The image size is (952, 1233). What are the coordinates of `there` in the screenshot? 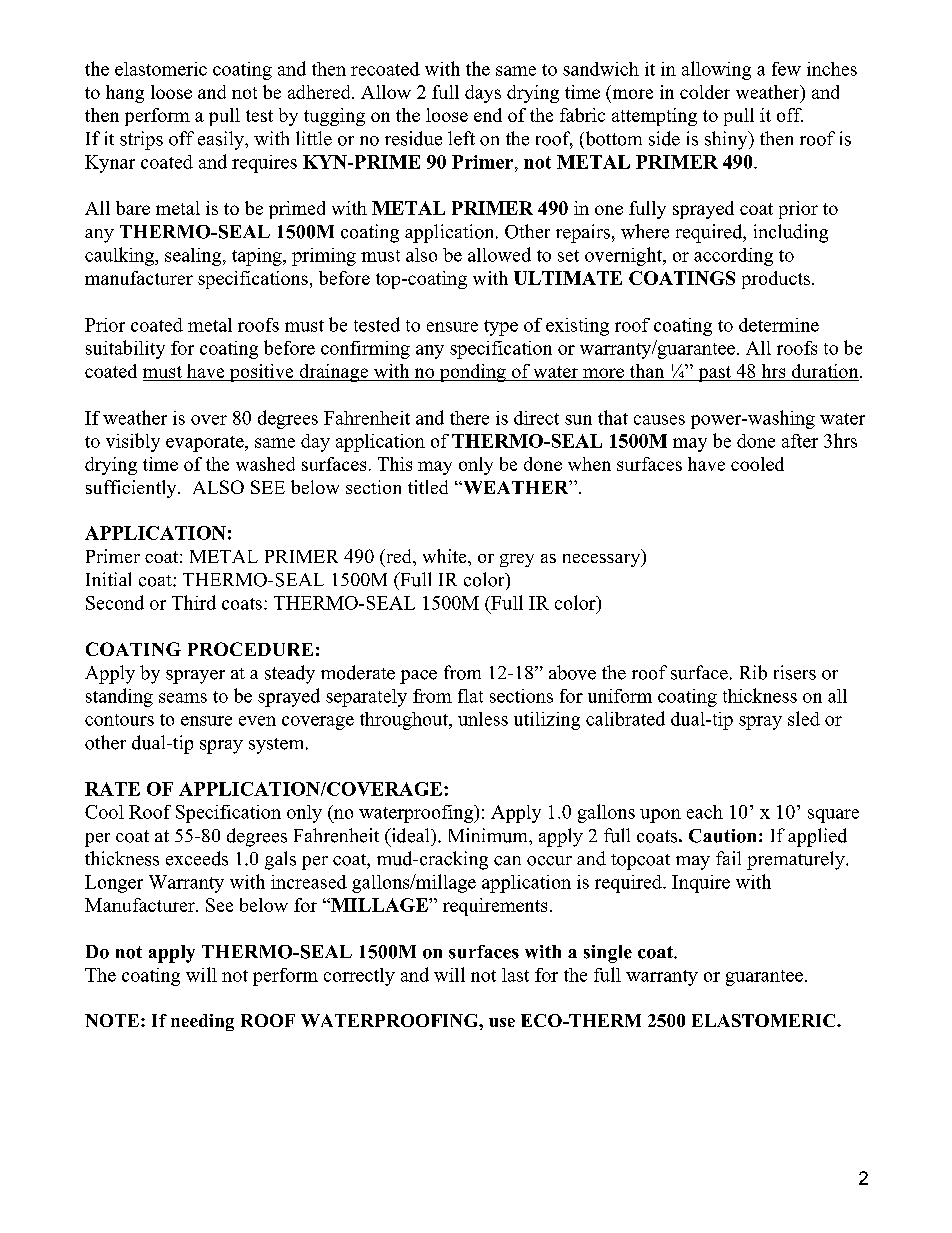 It's located at (469, 418).
